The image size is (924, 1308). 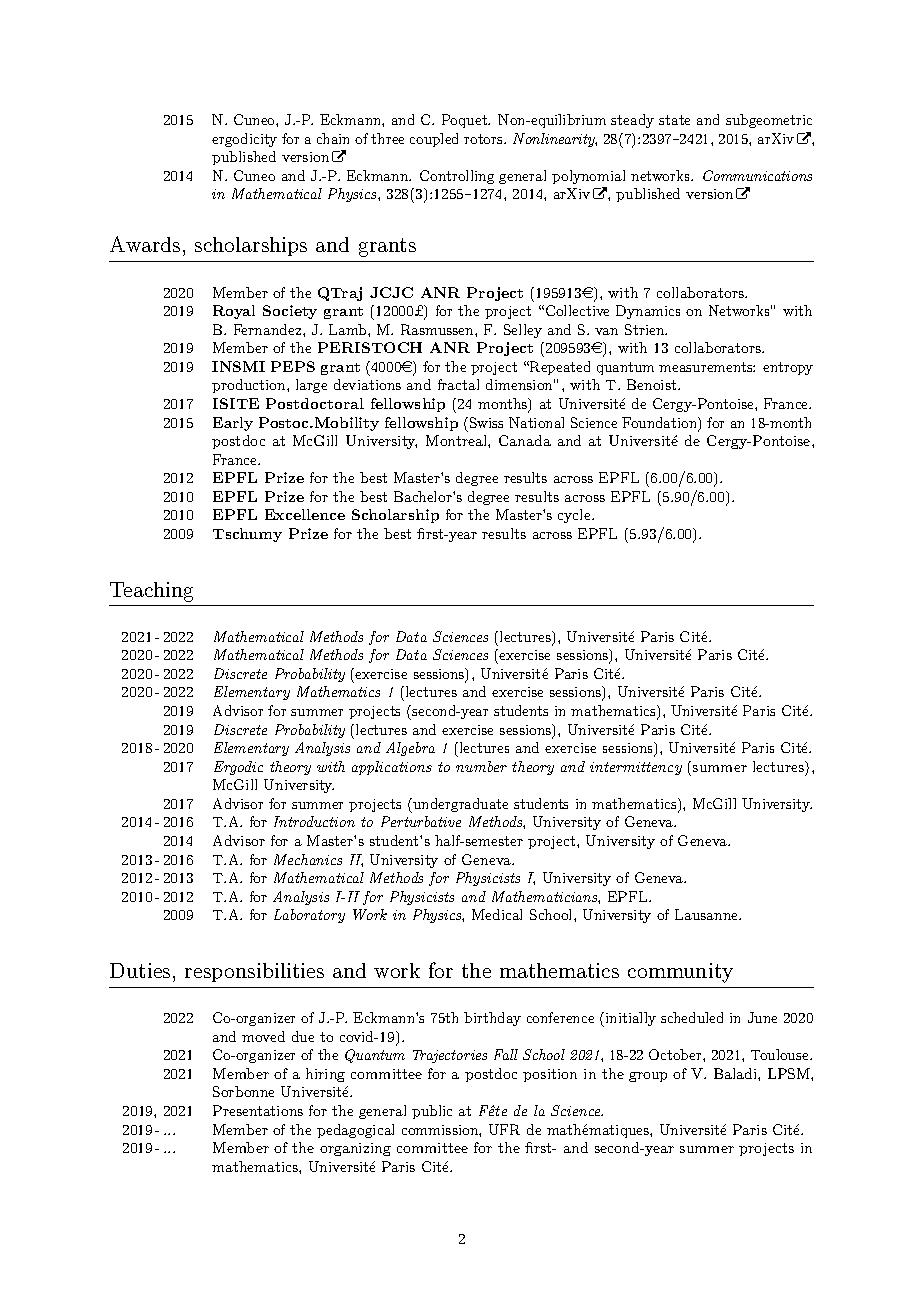 I want to click on state, so click(x=674, y=120).
